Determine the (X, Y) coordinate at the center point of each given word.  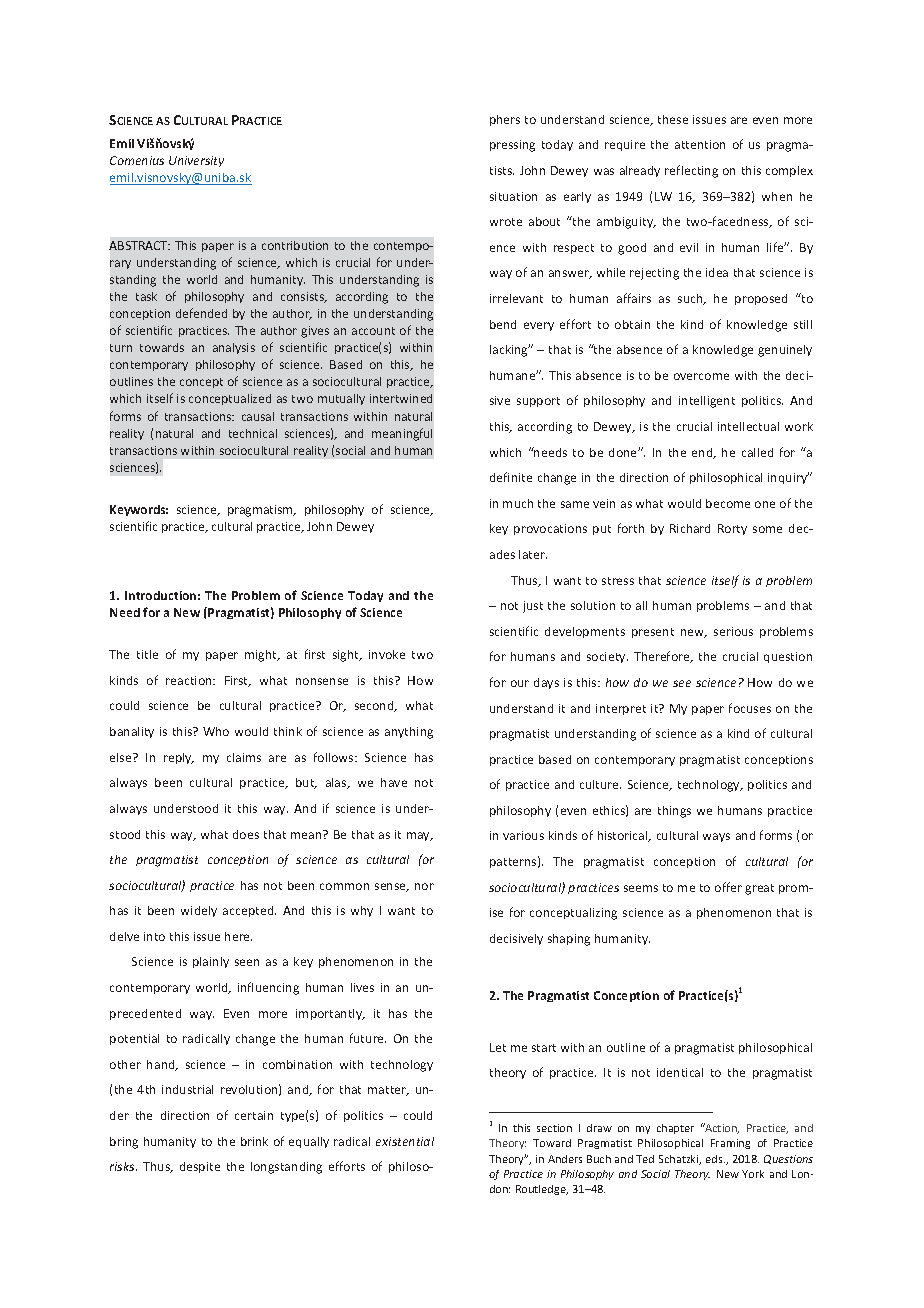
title (147, 654)
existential (405, 1141)
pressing (512, 146)
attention (700, 144)
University (196, 161)
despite (200, 1167)
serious (733, 631)
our (520, 683)
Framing (730, 1144)
